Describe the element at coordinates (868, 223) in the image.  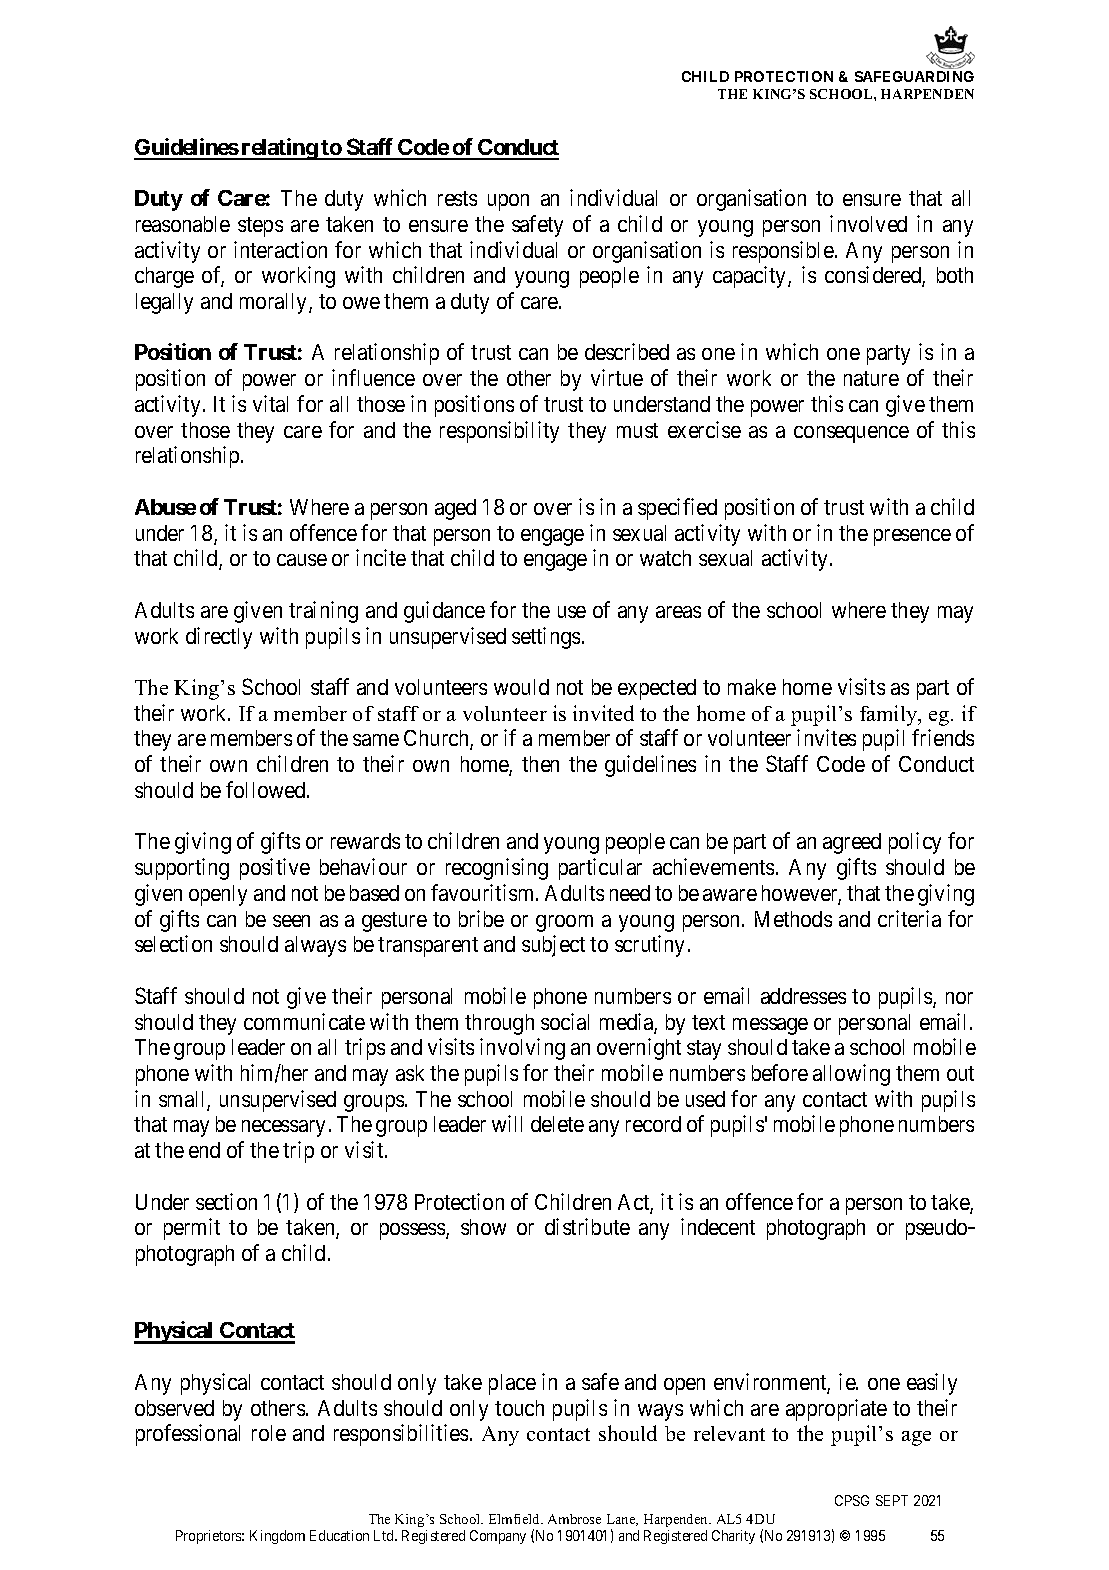
I see `involved` at that location.
